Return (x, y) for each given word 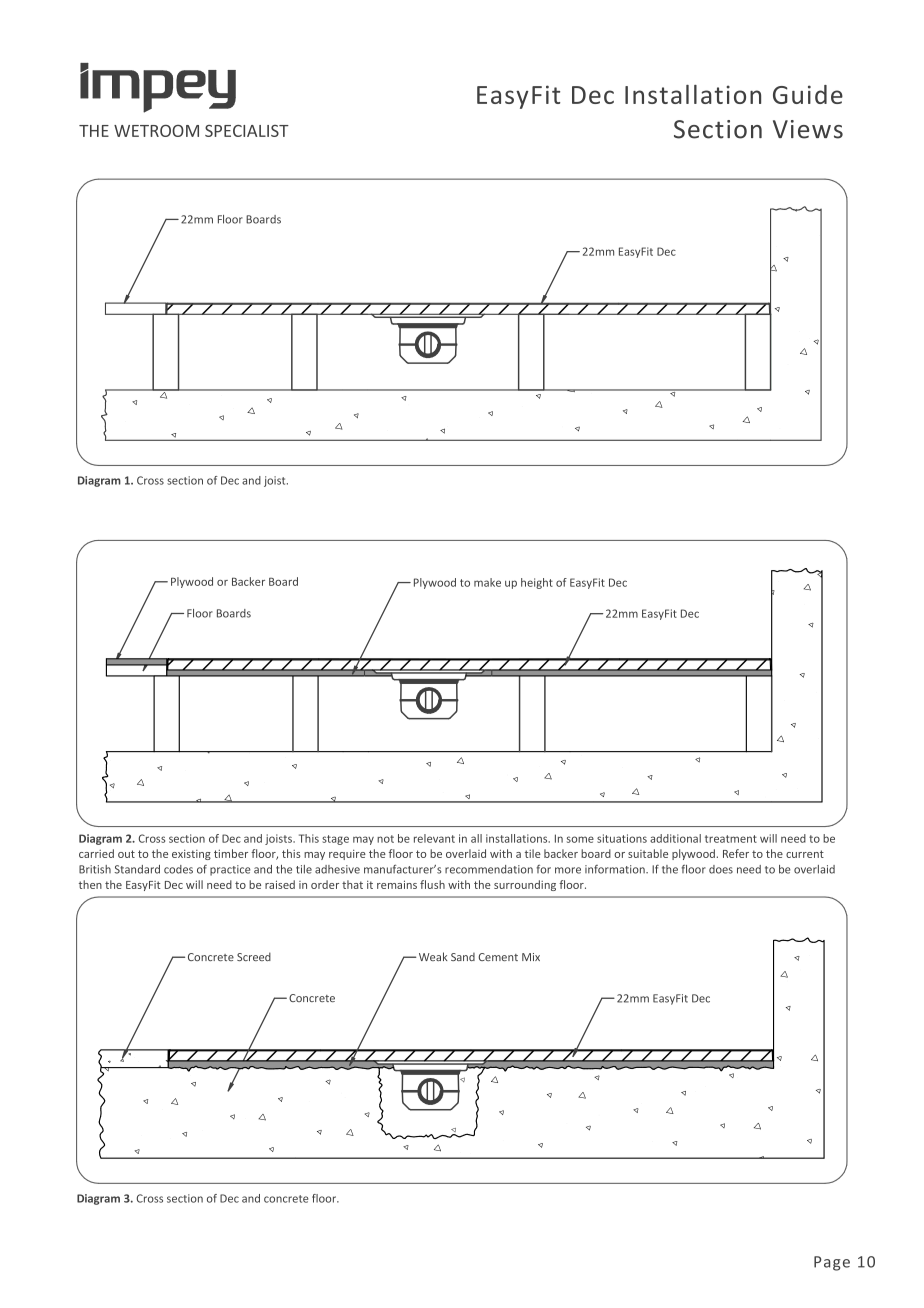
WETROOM (156, 131)
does (721, 869)
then (90, 884)
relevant (434, 838)
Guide (808, 94)
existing (191, 855)
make (487, 582)
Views (808, 129)
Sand (463, 957)
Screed (254, 956)
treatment (731, 839)
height (537, 583)
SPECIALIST (247, 131)
